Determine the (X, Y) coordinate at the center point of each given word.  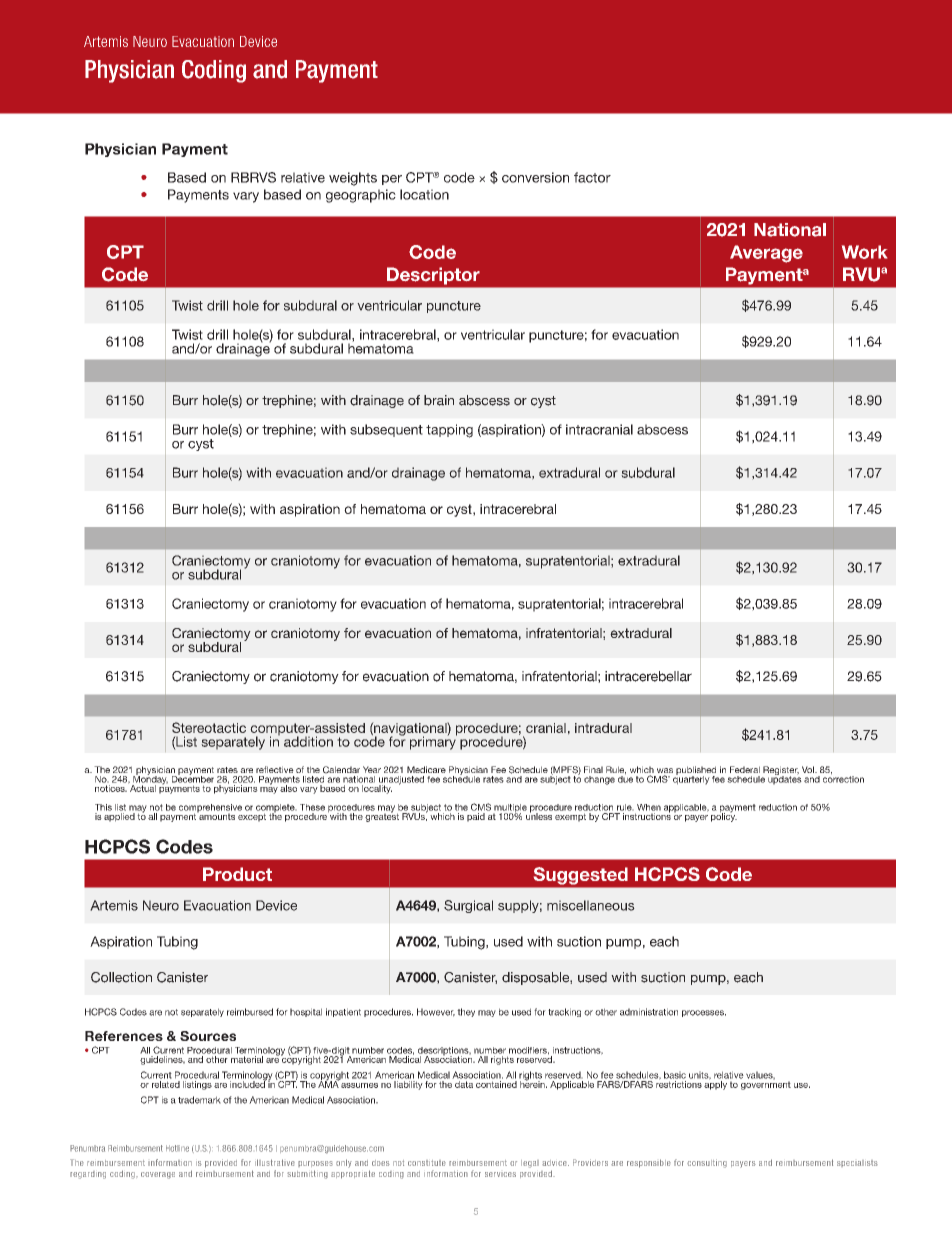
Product (237, 874)
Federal (745, 769)
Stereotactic (209, 727)
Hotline (177, 1148)
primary (433, 742)
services (500, 1174)
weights (353, 179)
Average (766, 254)
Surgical (468, 906)
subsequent (386, 430)
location (424, 194)
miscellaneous (591, 905)
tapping (449, 431)
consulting (707, 1163)
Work (864, 252)
